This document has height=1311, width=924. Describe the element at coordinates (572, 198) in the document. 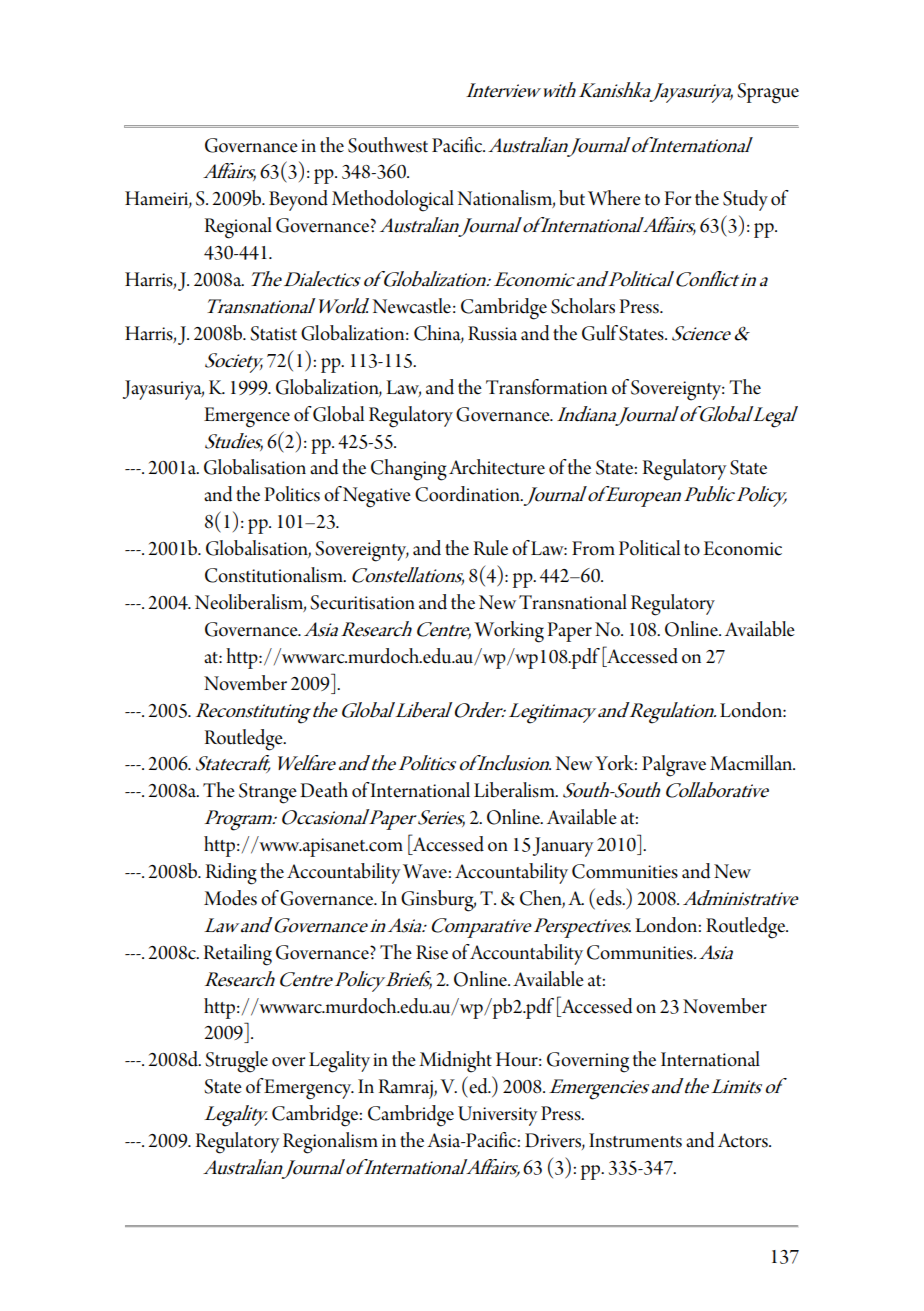

I see `but` at that location.
